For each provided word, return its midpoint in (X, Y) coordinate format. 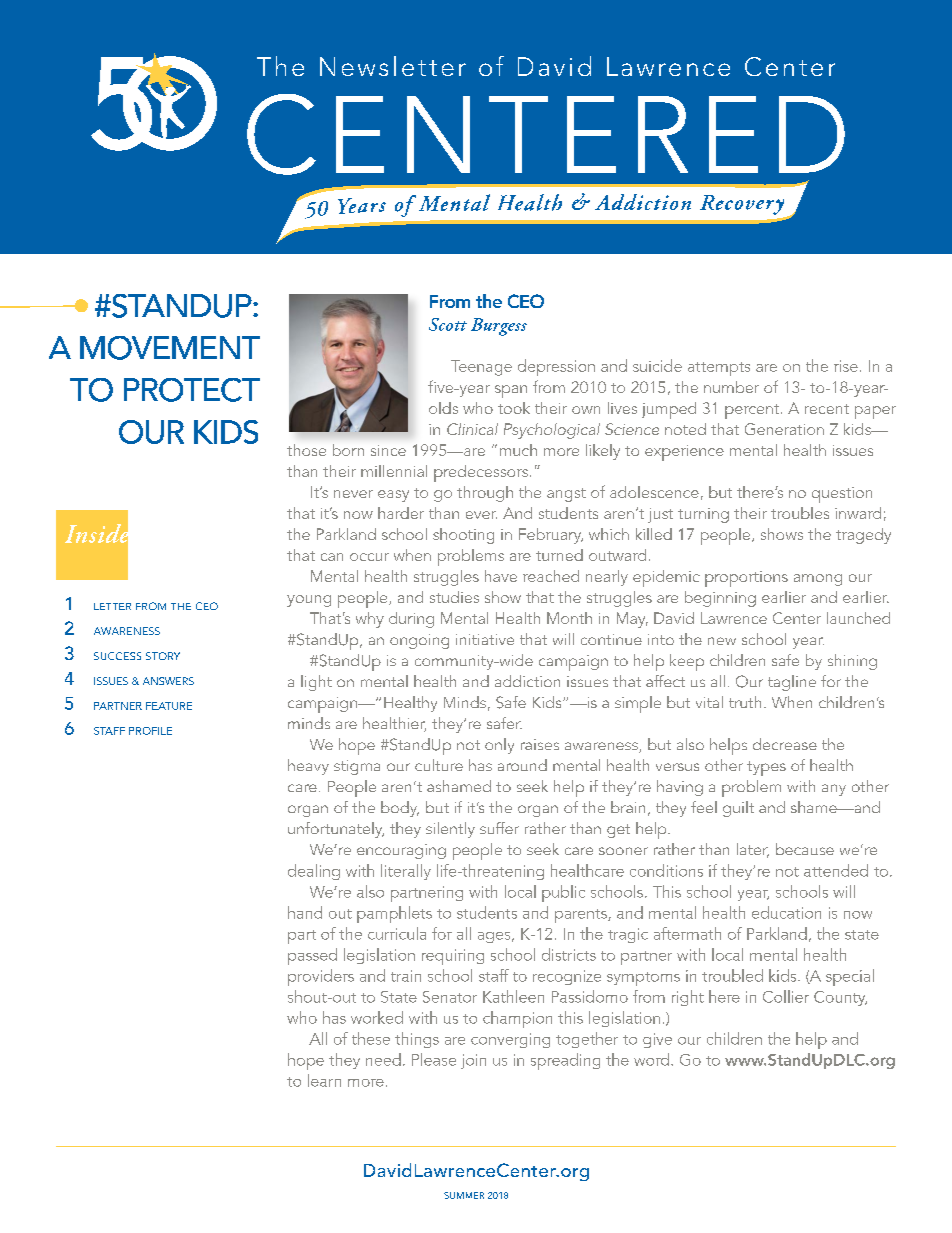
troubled (732, 975)
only (499, 746)
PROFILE (150, 731)
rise (846, 366)
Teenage (481, 368)
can (332, 557)
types (766, 768)
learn (324, 1080)
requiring (453, 957)
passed (312, 956)
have (501, 576)
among (818, 580)
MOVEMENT (170, 348)
